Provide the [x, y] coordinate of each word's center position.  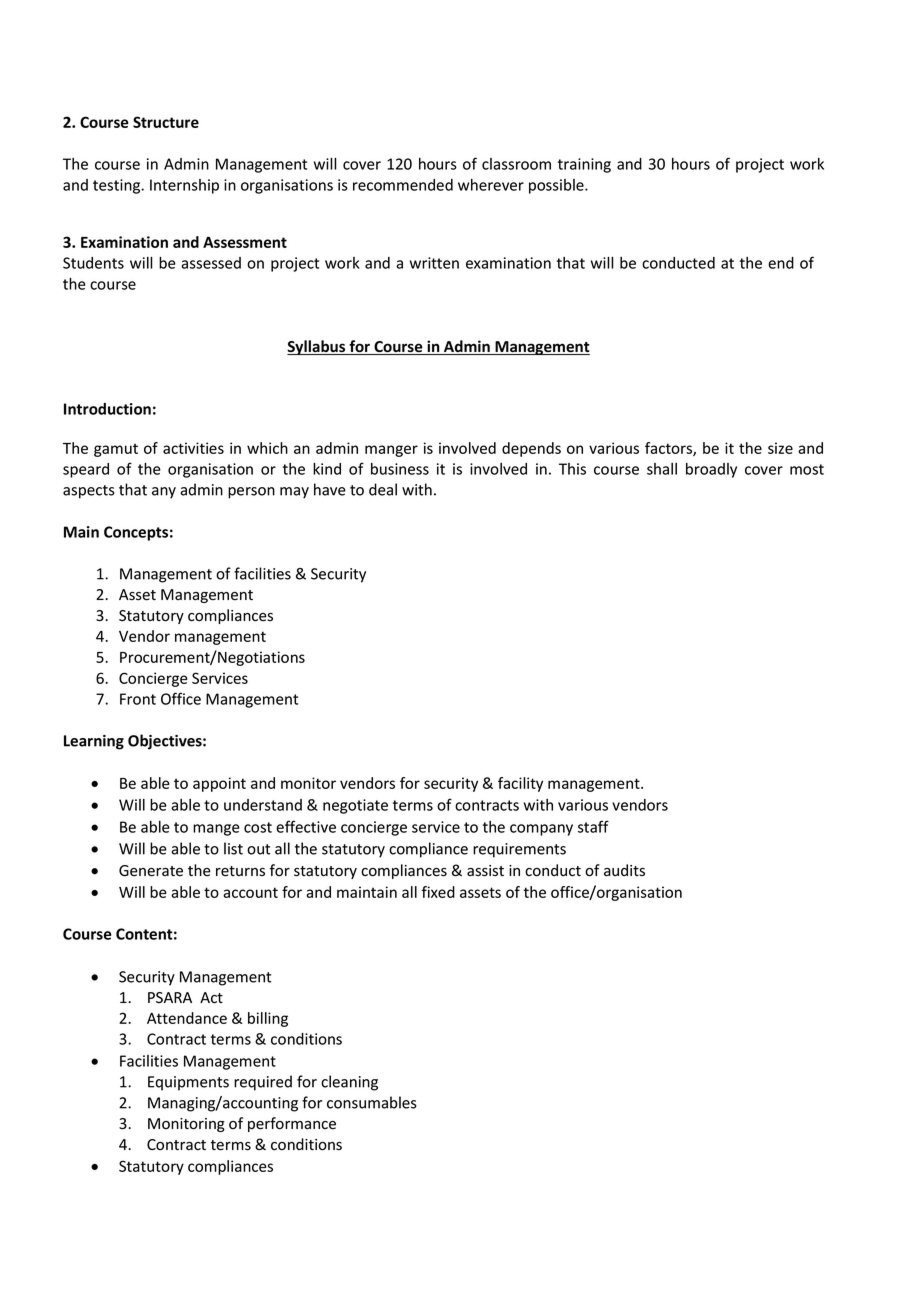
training [584, 165]
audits [624, 870]
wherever [491, 185]
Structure [166, 122]
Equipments [188, 1083]
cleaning [349, 1083]
